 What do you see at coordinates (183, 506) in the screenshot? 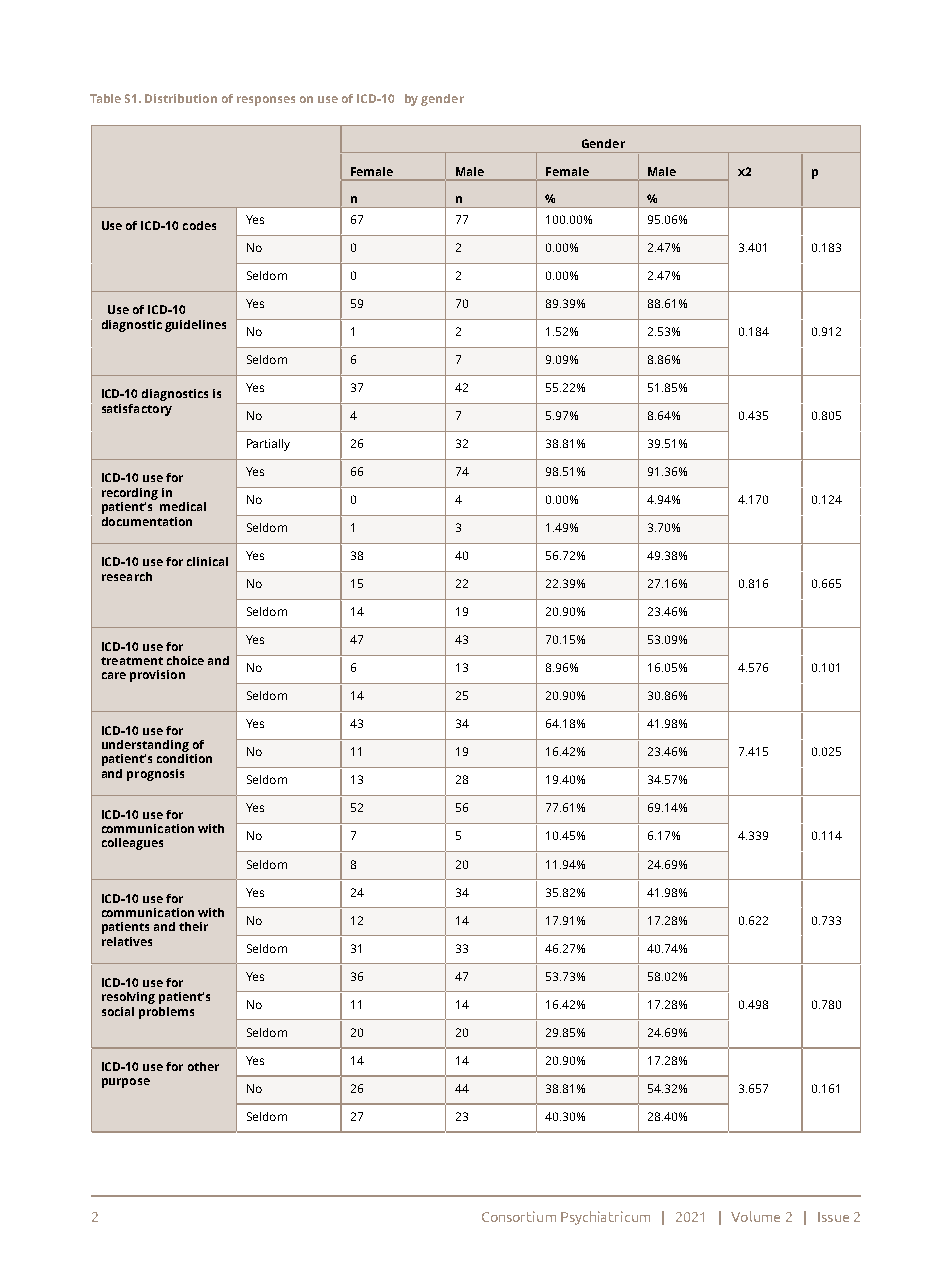
I see `medical` at bounding box center [183, 506].
